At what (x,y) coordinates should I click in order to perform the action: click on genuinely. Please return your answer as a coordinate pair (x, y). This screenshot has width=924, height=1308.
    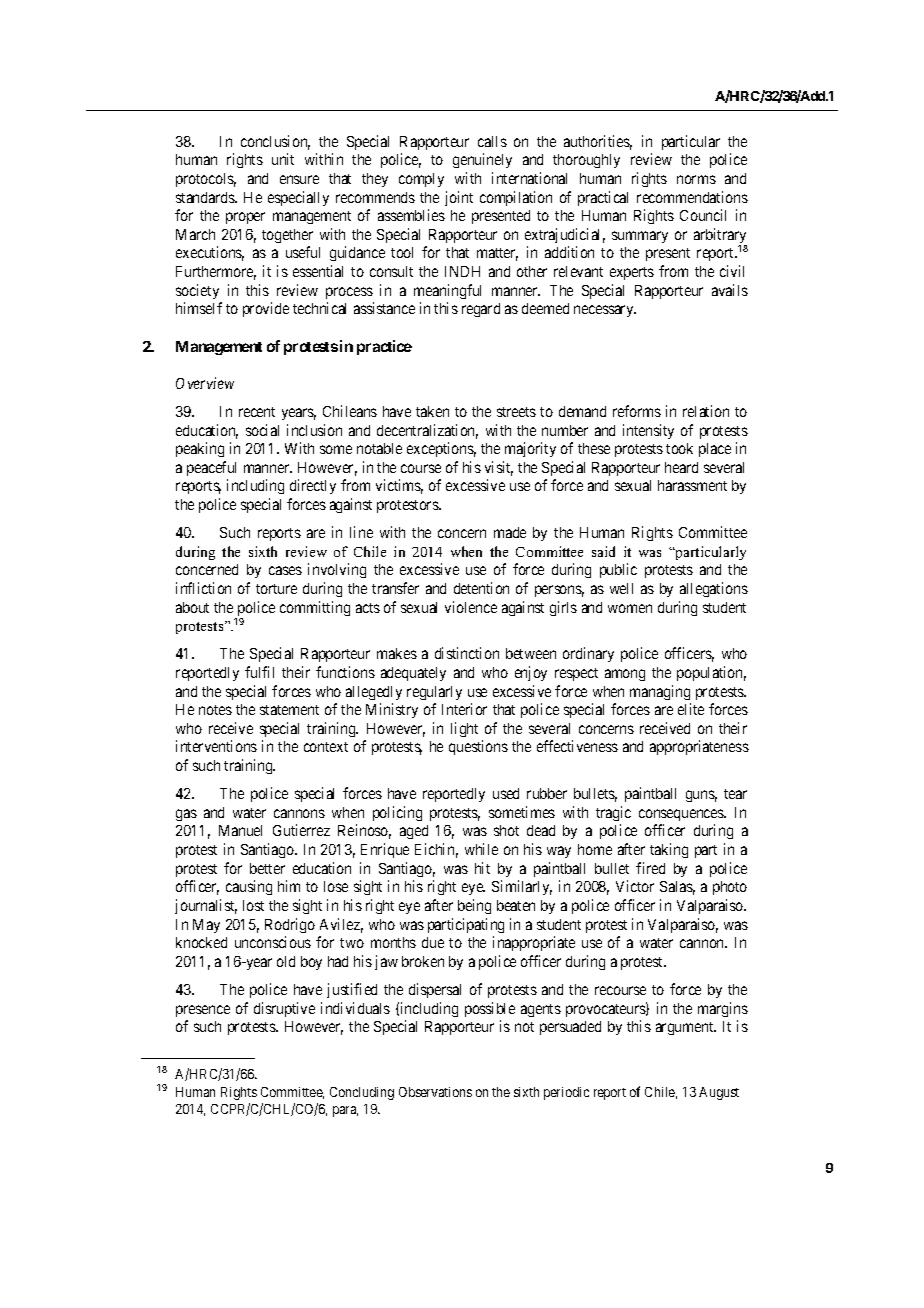
    Looking at the image, I should click on (482, 160).
